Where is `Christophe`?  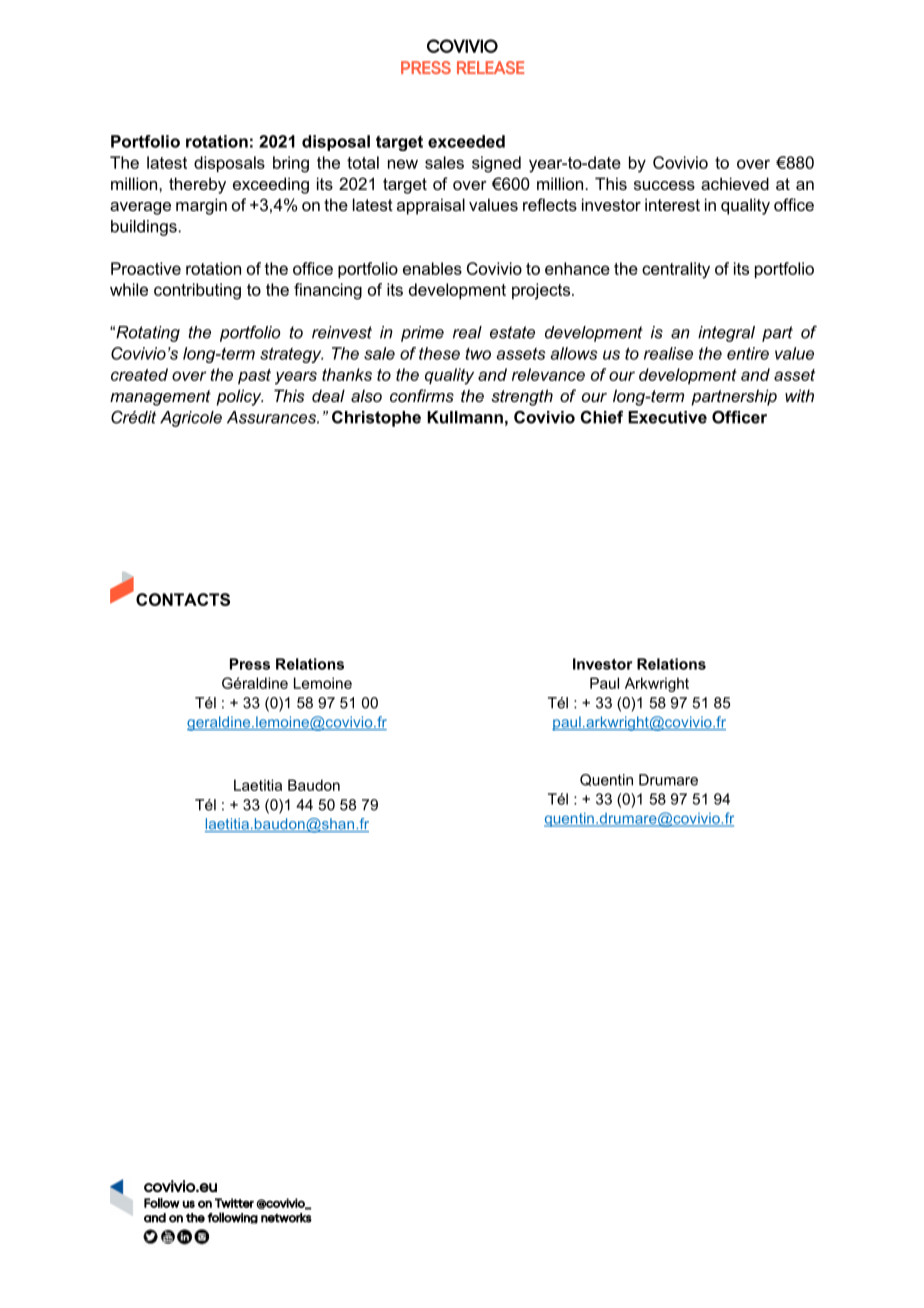 Christophe is located at coordinates (376, 418).
